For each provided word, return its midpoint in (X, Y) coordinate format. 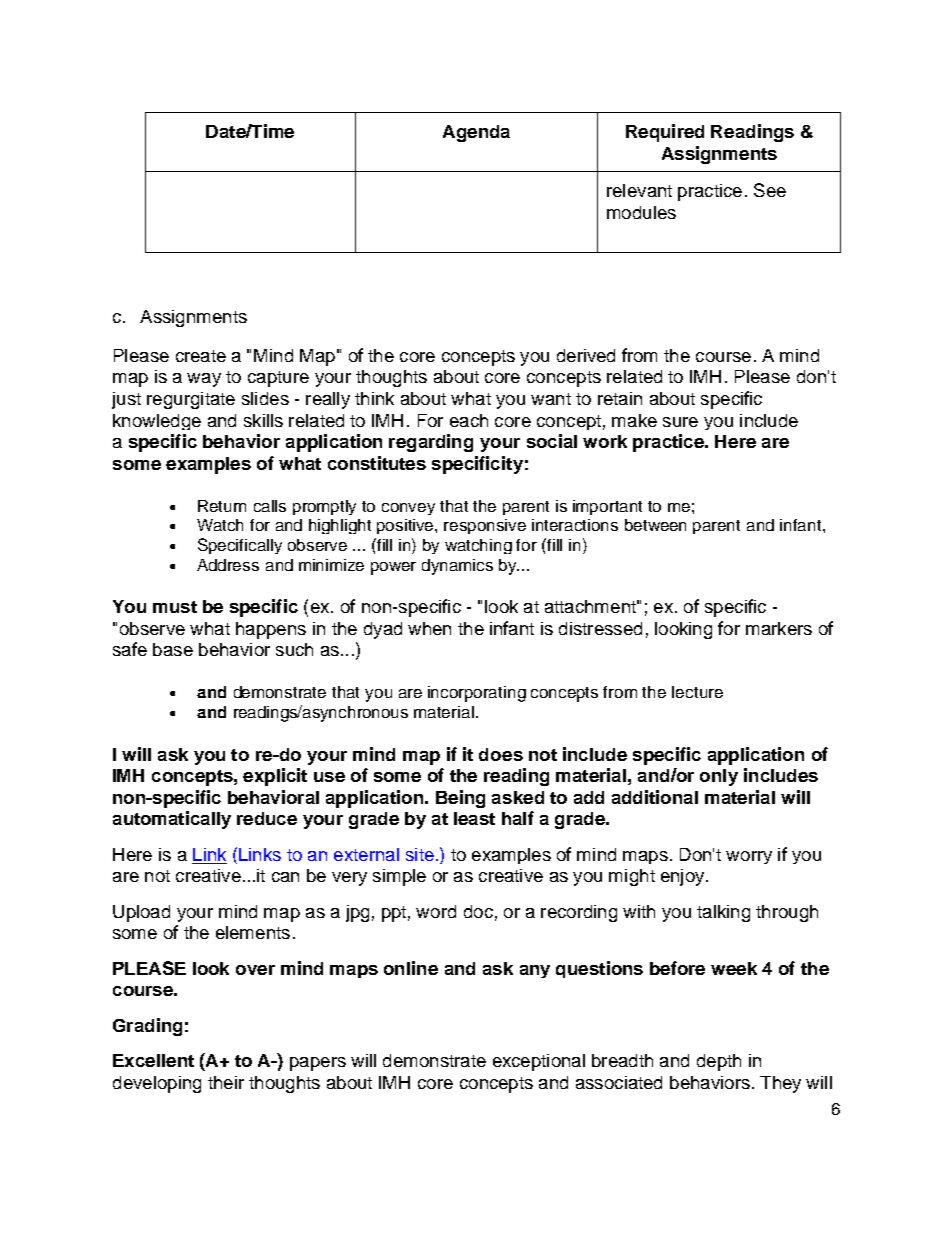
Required (665, 133)
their (226, 1082)
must (175, 607)
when (429, 628)
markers (779, 628)
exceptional (539, 1062)
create (201, 356)
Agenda (476, 133)
